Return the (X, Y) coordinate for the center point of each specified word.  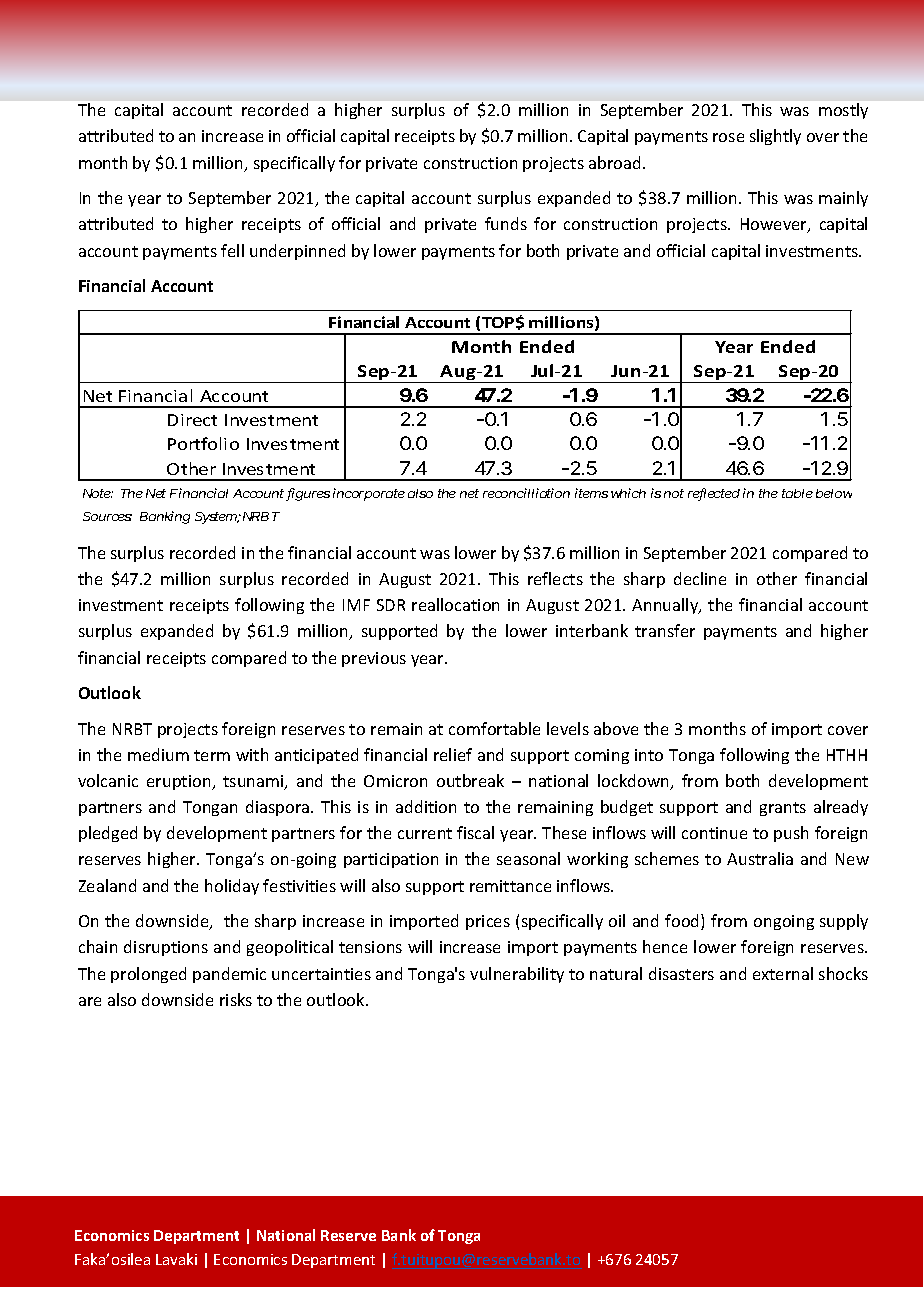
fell (232, 250)
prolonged (148, 975)
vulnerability (517, 975)
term (212, 755)
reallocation (455, 604)
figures (308, 494)
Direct (192, 420)
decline (700, 578)
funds (506, 223)
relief (453, 754)
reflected (714, 494)
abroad (614, 162)
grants (783, 809)
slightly (775, 137)
